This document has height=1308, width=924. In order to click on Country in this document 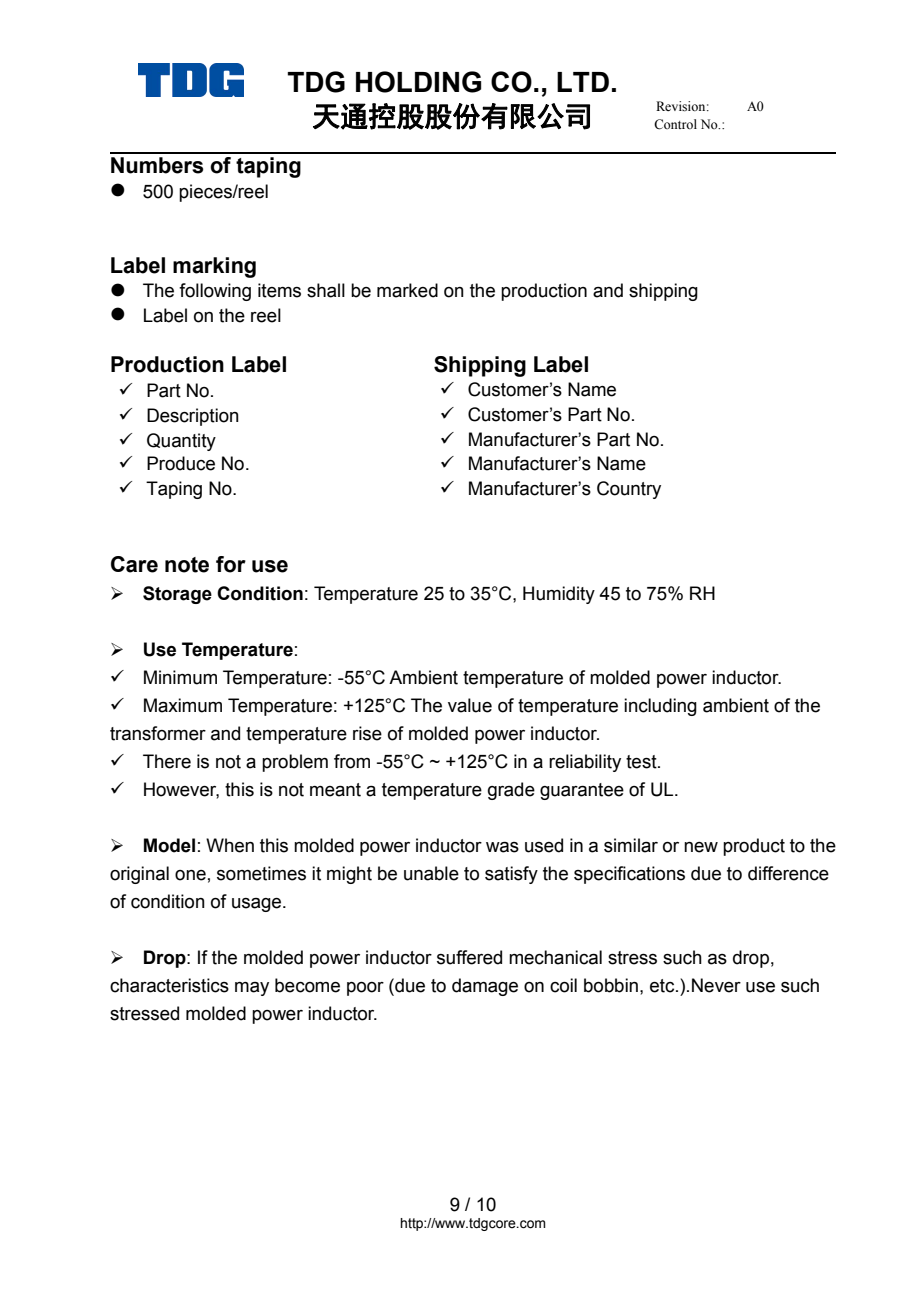, I will do `click(629, 490)`.
